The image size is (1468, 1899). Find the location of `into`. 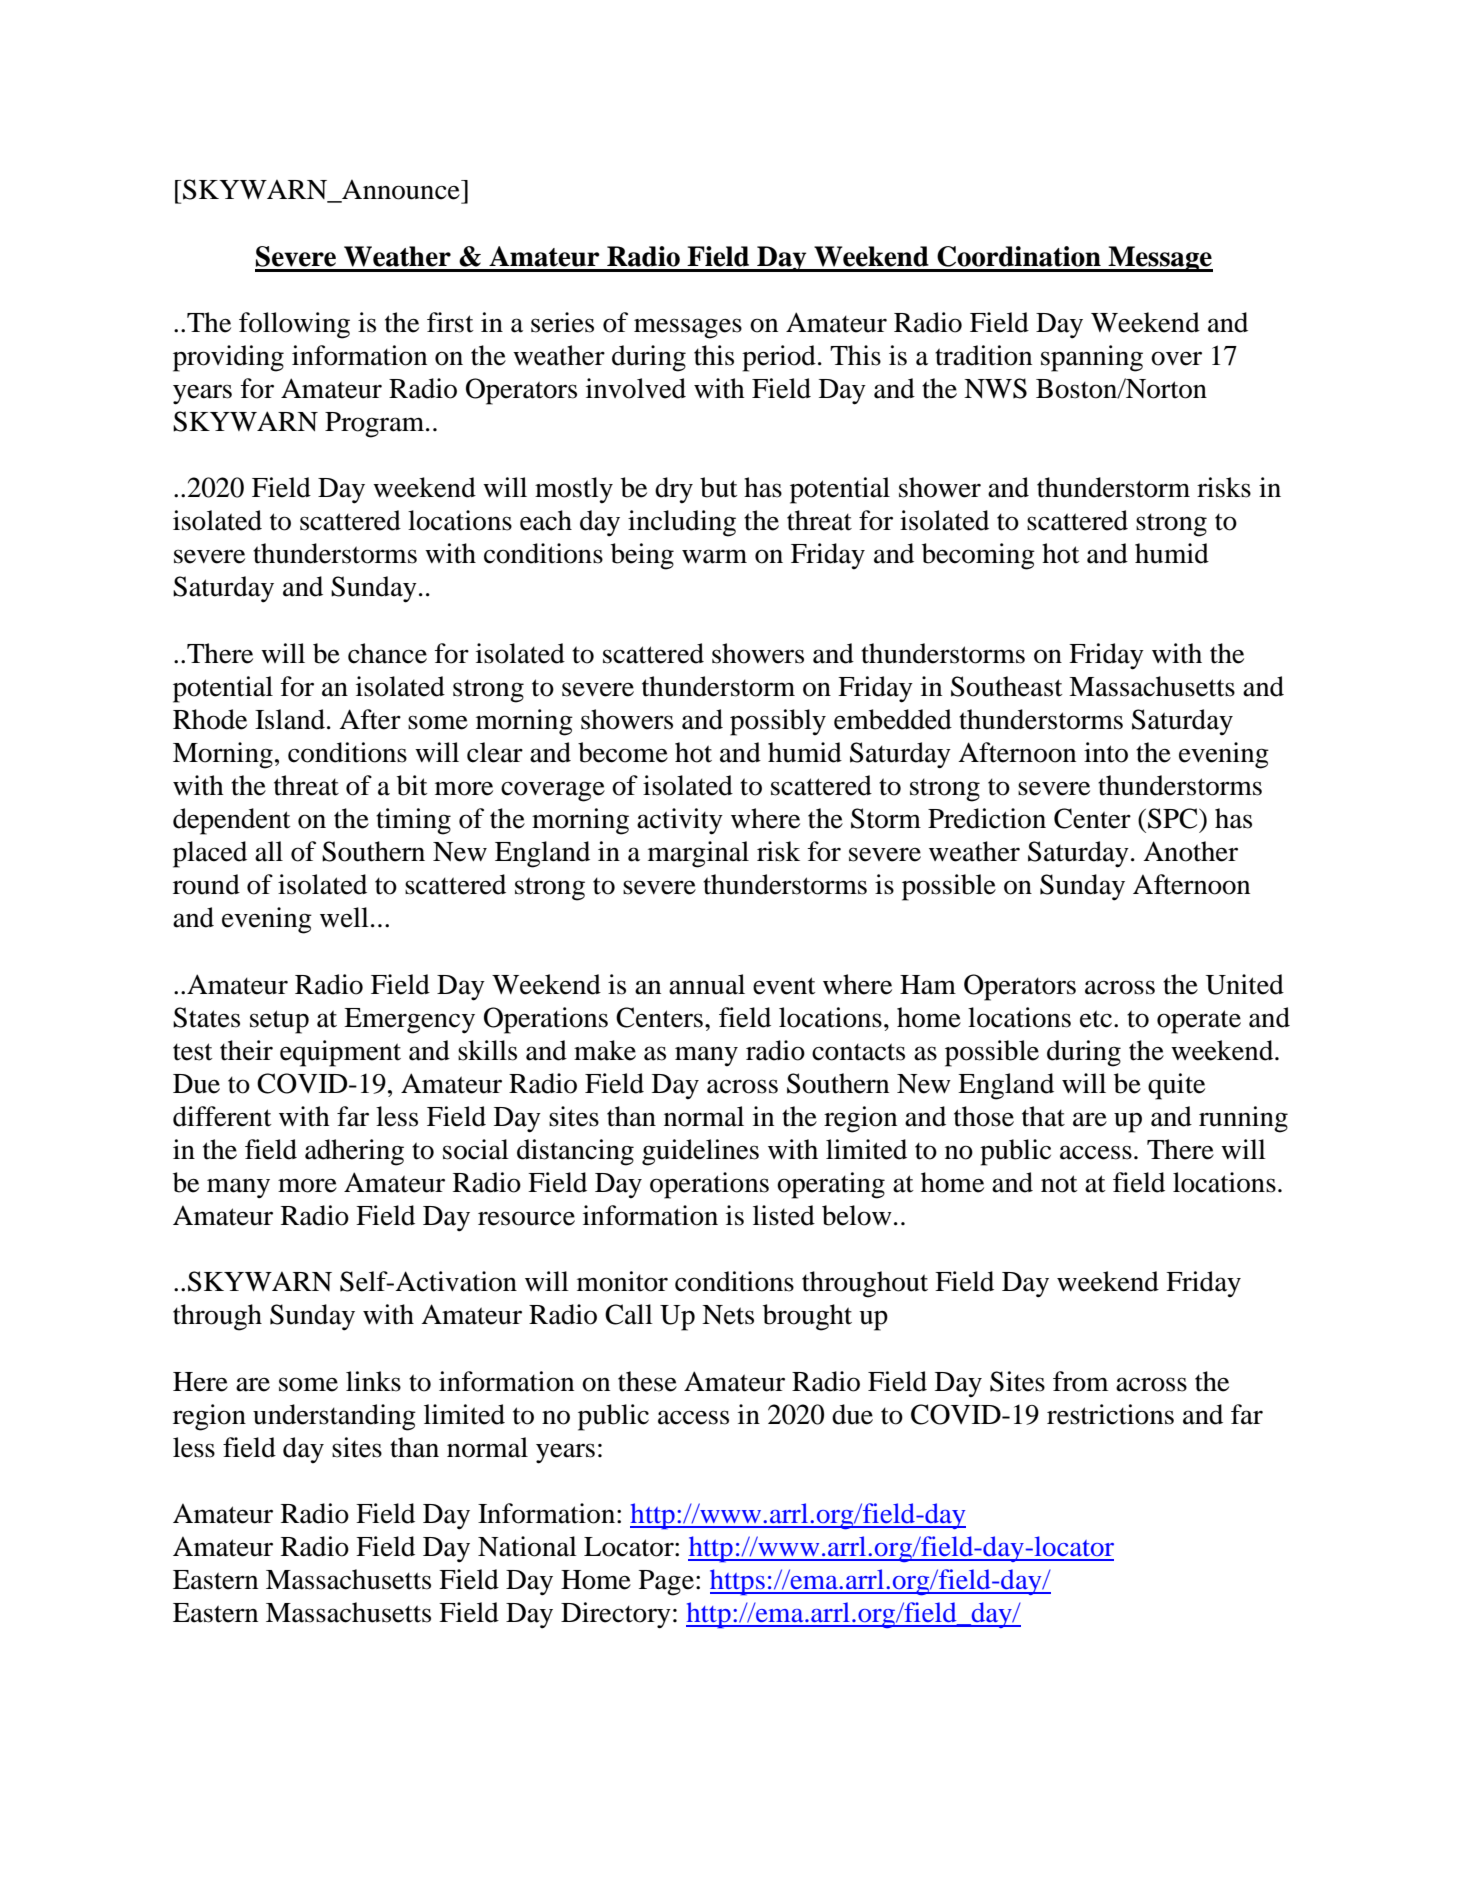

into is located at coordinates (1106, 752).
